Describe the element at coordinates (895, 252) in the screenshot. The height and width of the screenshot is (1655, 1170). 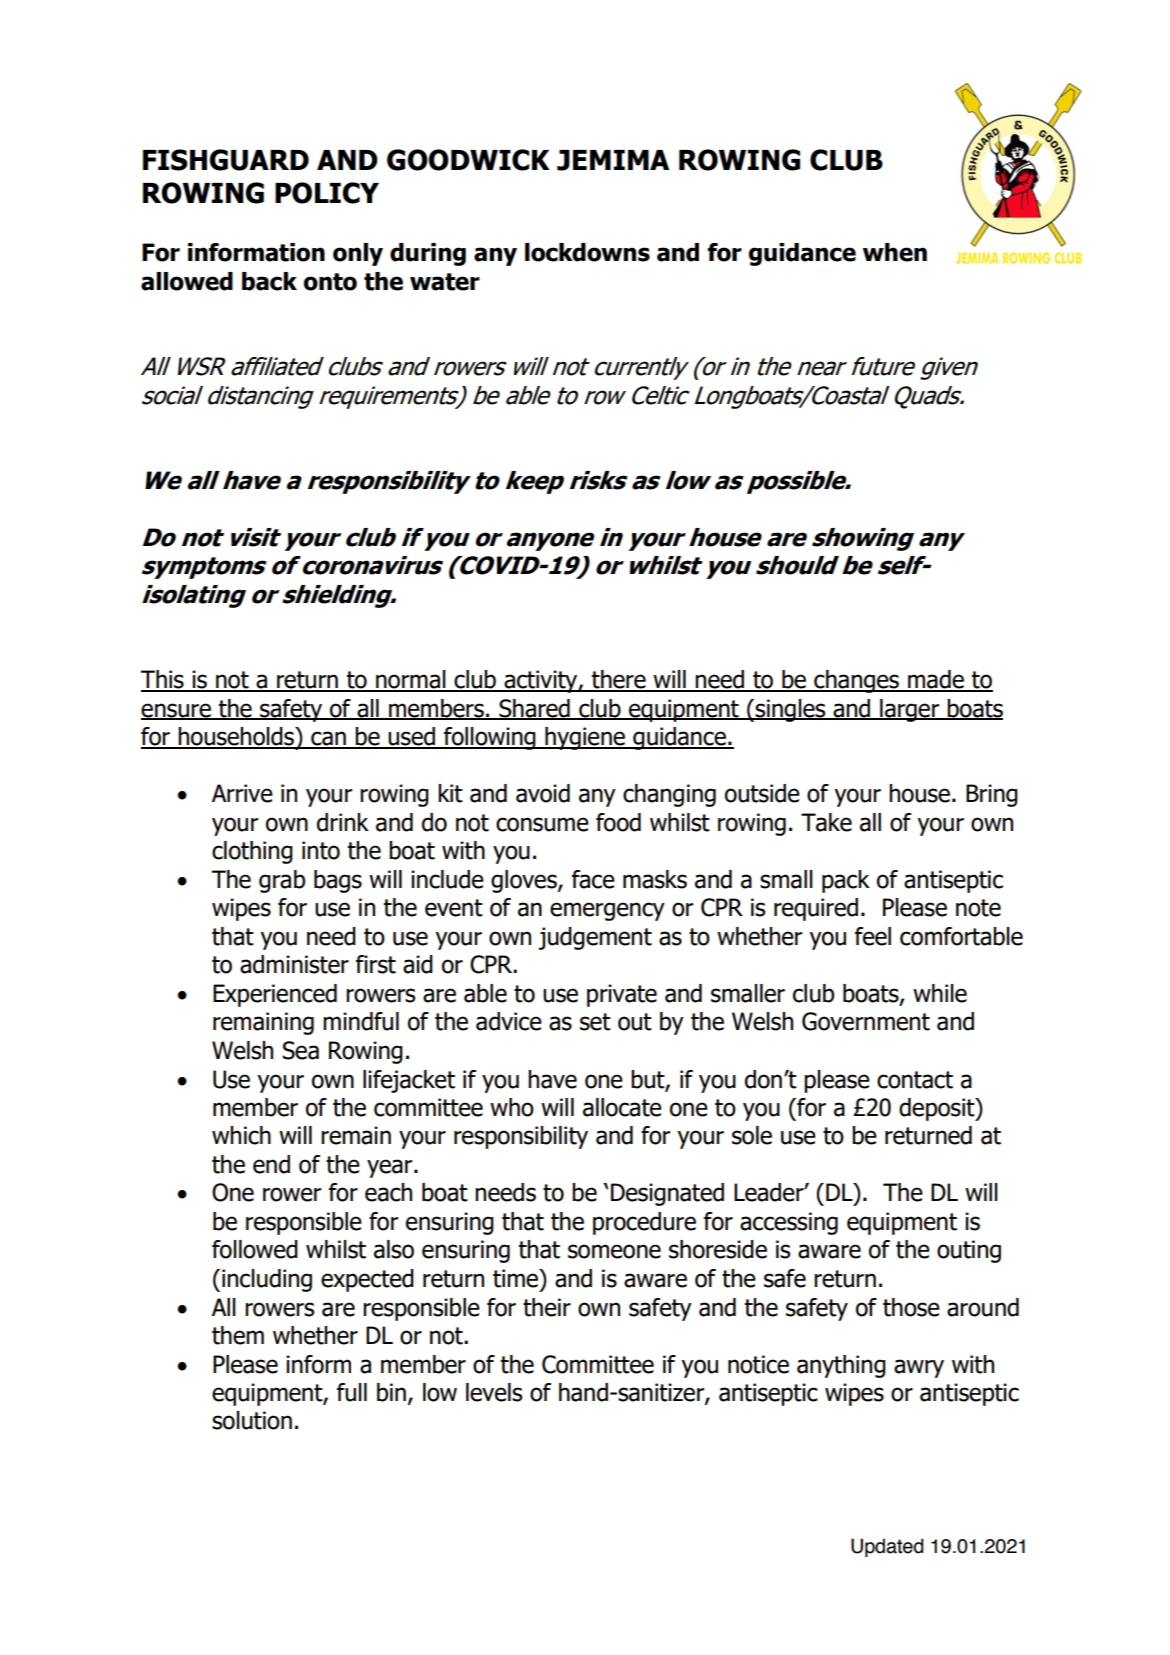
I see `when` at that location.
